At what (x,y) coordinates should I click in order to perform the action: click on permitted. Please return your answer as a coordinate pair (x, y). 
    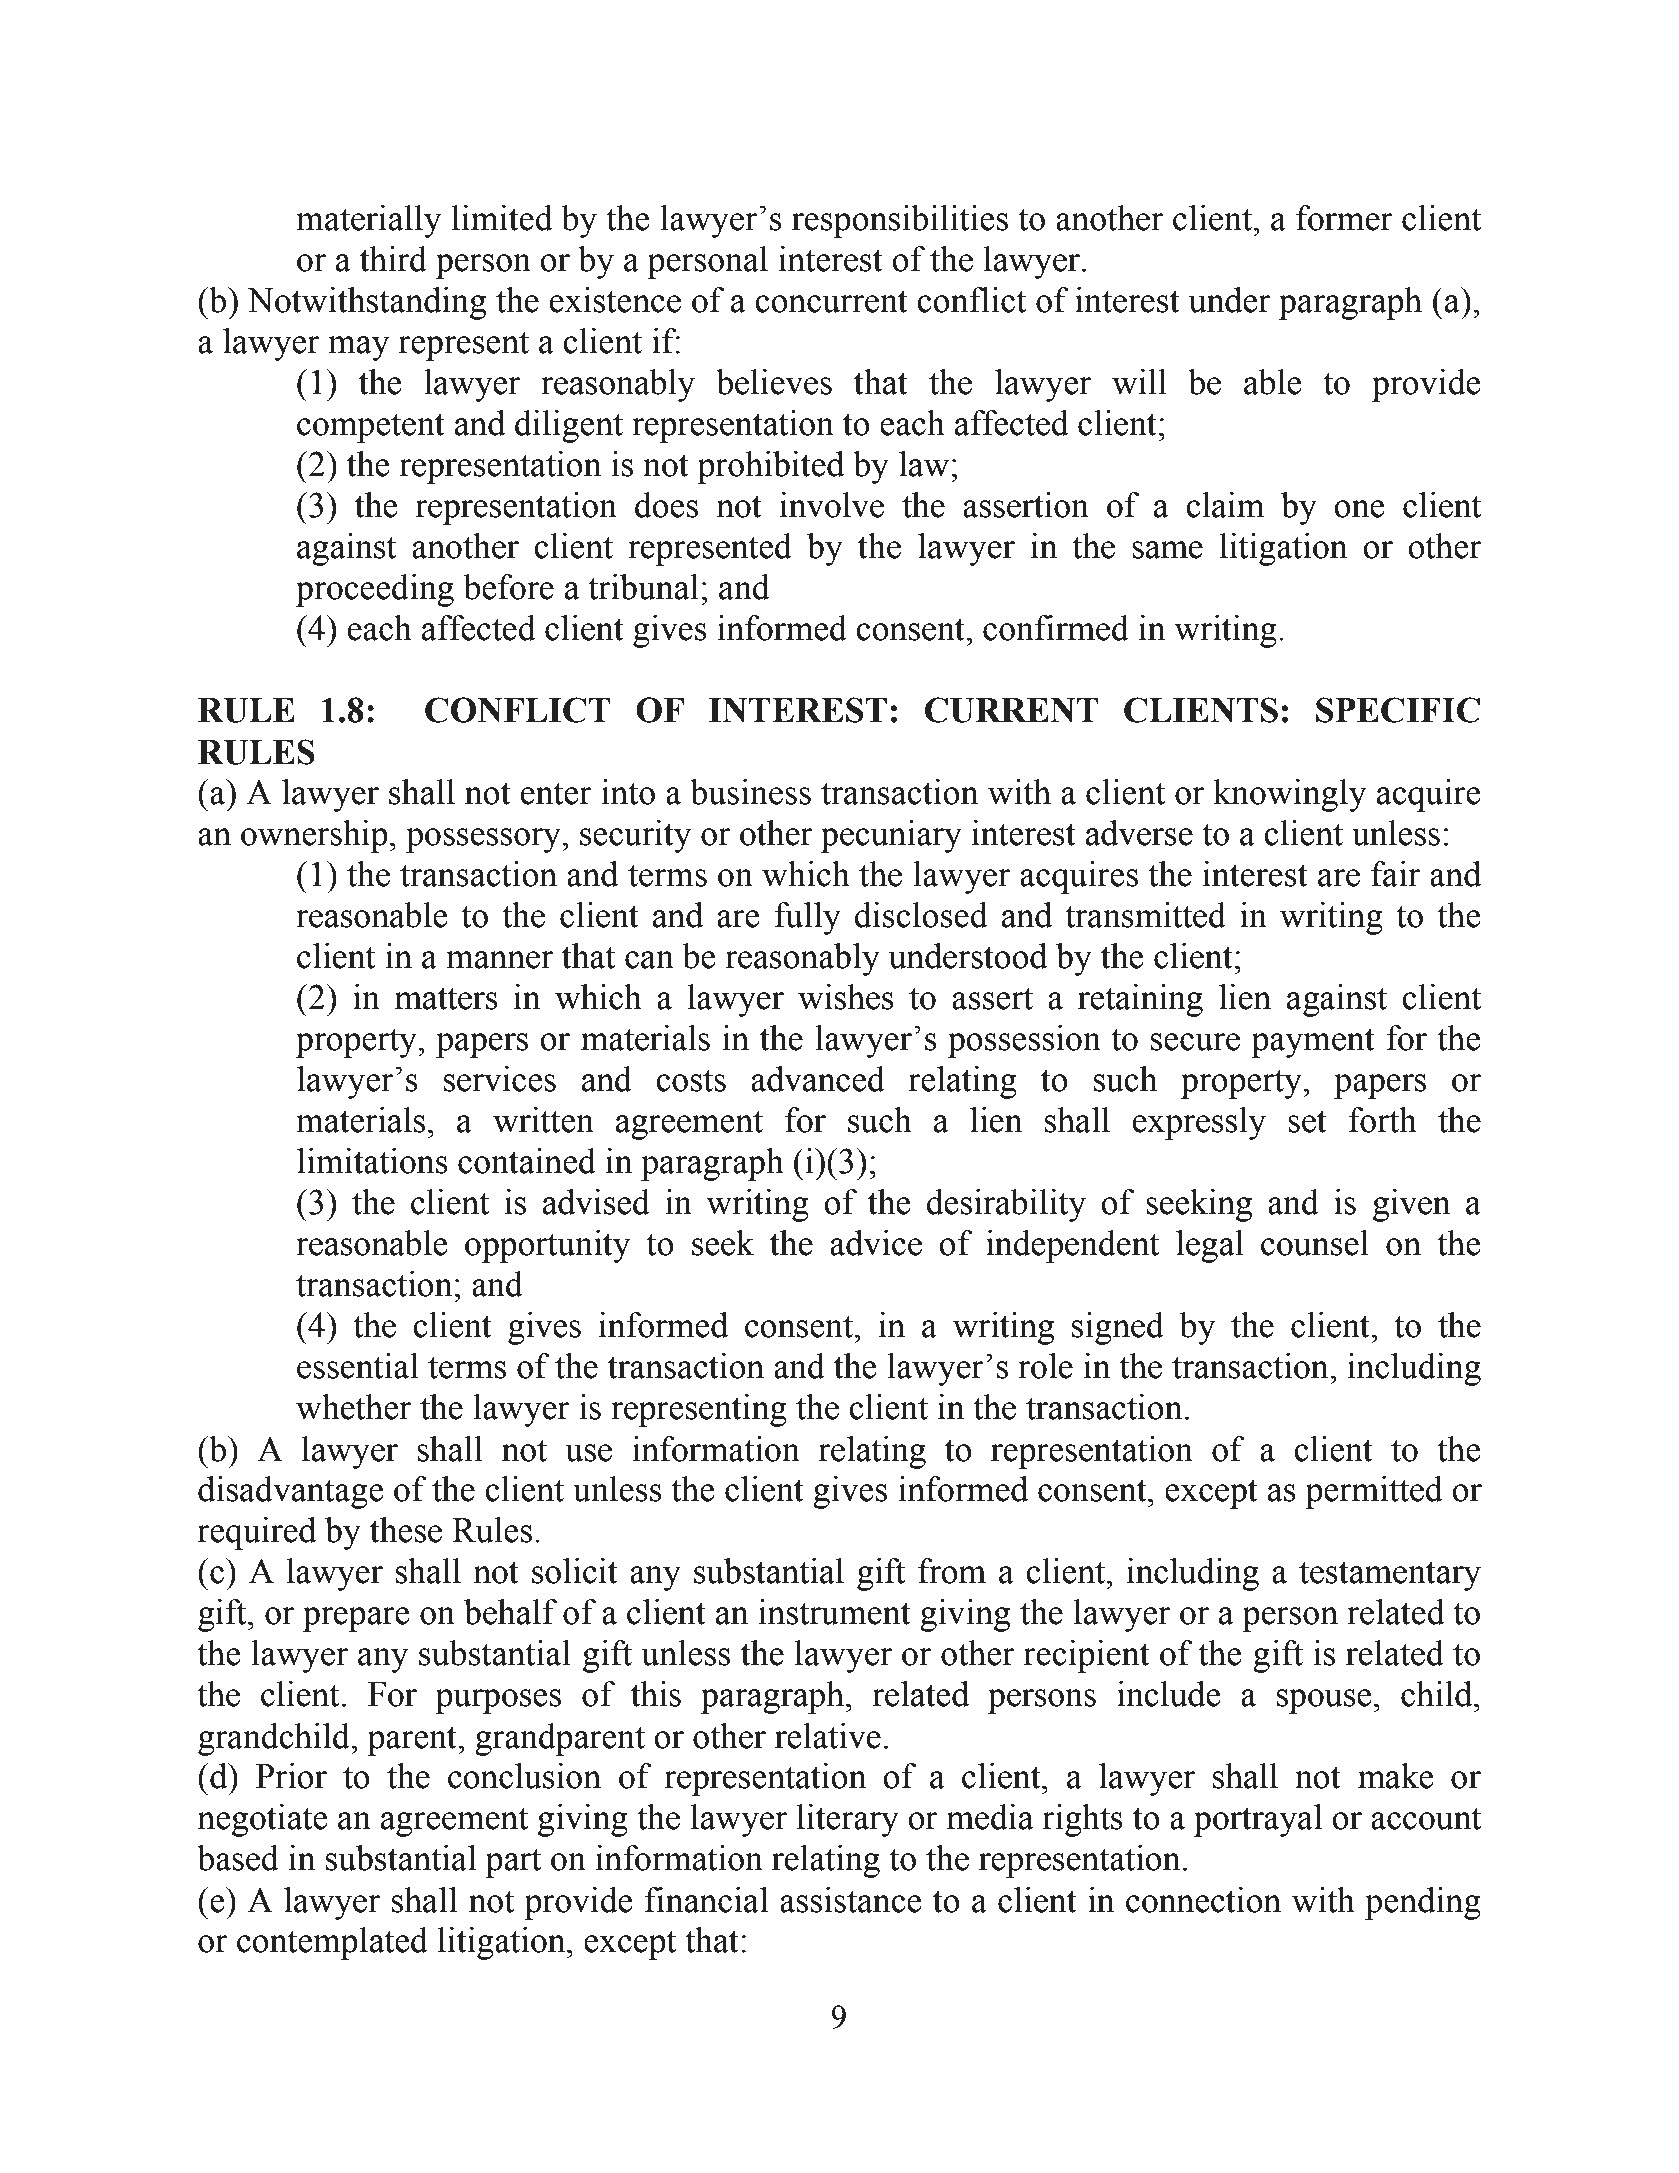
    Looking at the image, I should click on (1374, 1492).
